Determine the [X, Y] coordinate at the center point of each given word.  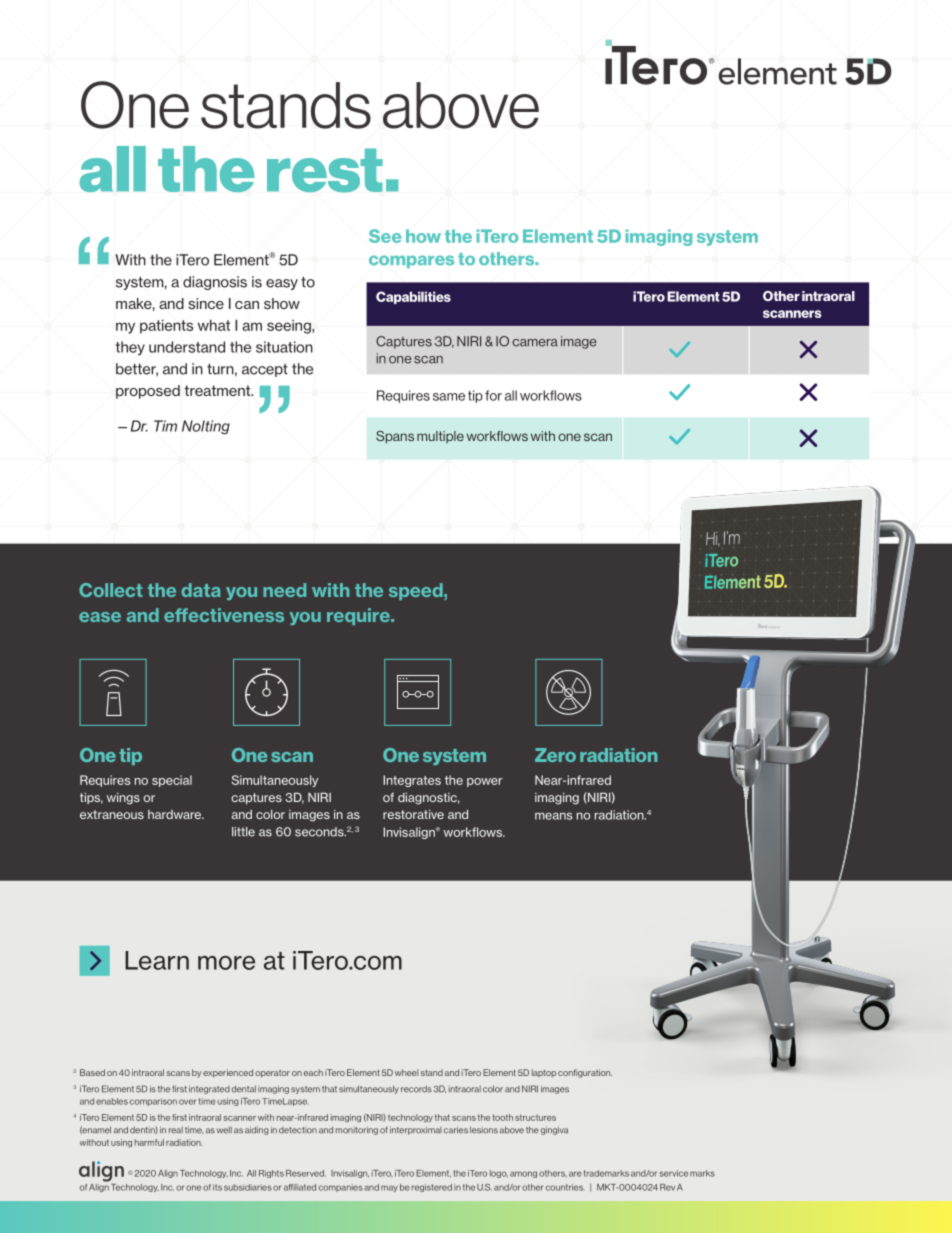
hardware [176, 814]
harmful [149, 1142]
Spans [395, 437]
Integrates [412, 781]
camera [535, 343]
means [553, 816]
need [284, 590]
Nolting [206, 427]
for [493, 395]
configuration [585, 1073]
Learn [157, 960]
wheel [407, 1072]
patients [166, 326]
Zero [555, 755]
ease [100, 617]
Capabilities [413, 297]
